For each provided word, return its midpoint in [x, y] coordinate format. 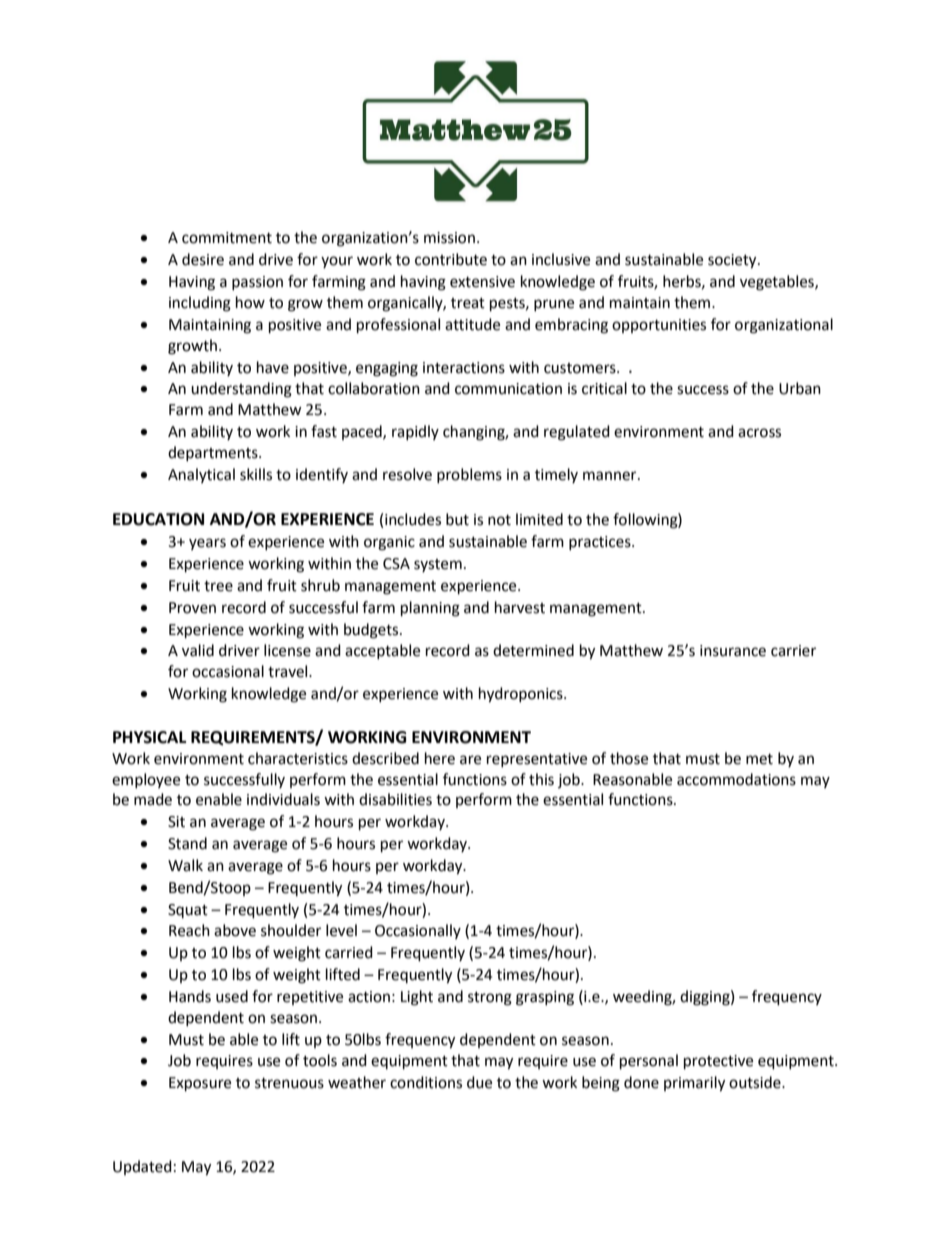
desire [203, 259]
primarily [694, 1084]
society [733, 261]
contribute [451, 259]
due [479, 1082]
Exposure [200, 1084]
